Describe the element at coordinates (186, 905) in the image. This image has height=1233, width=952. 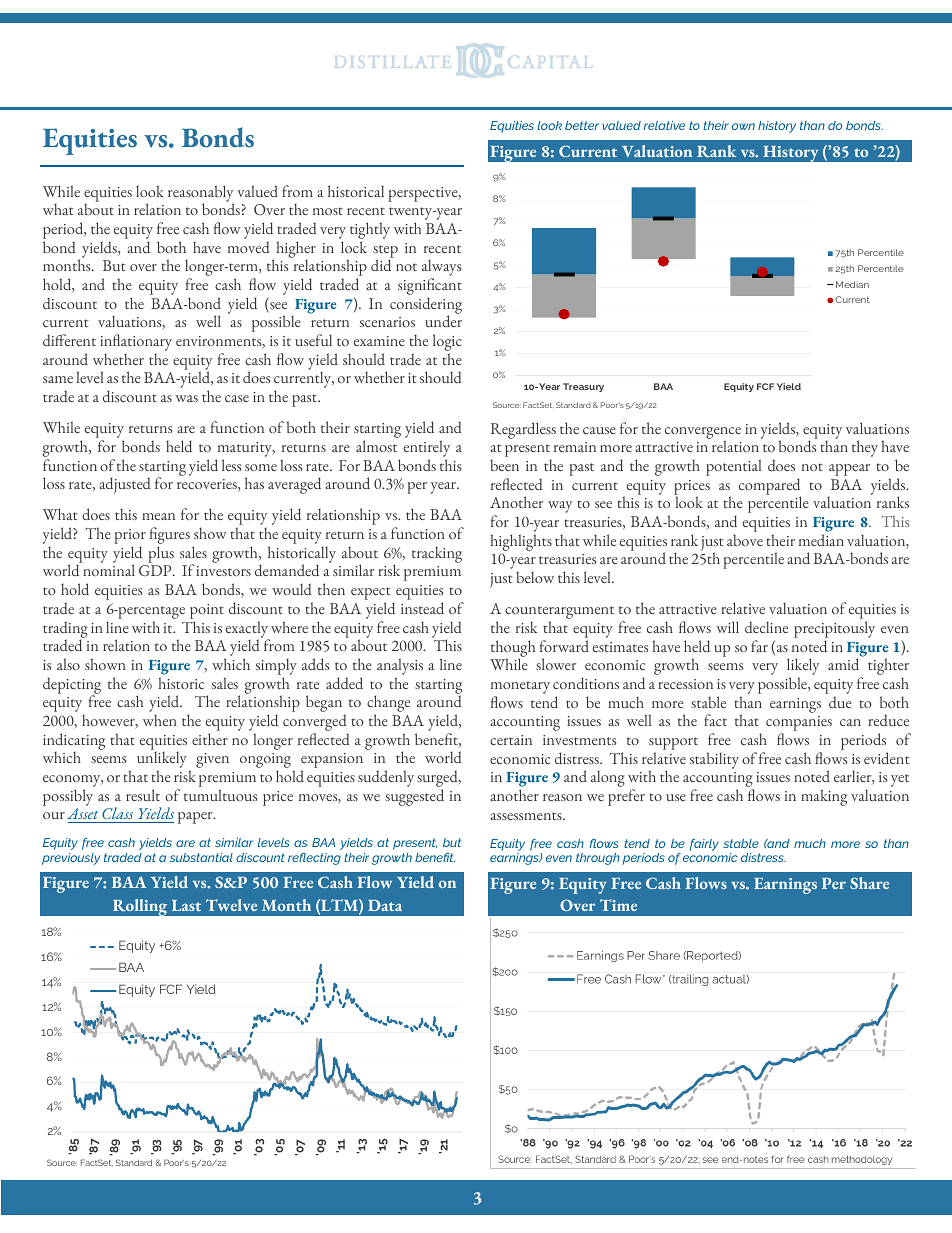
I see `Last` at that location.
